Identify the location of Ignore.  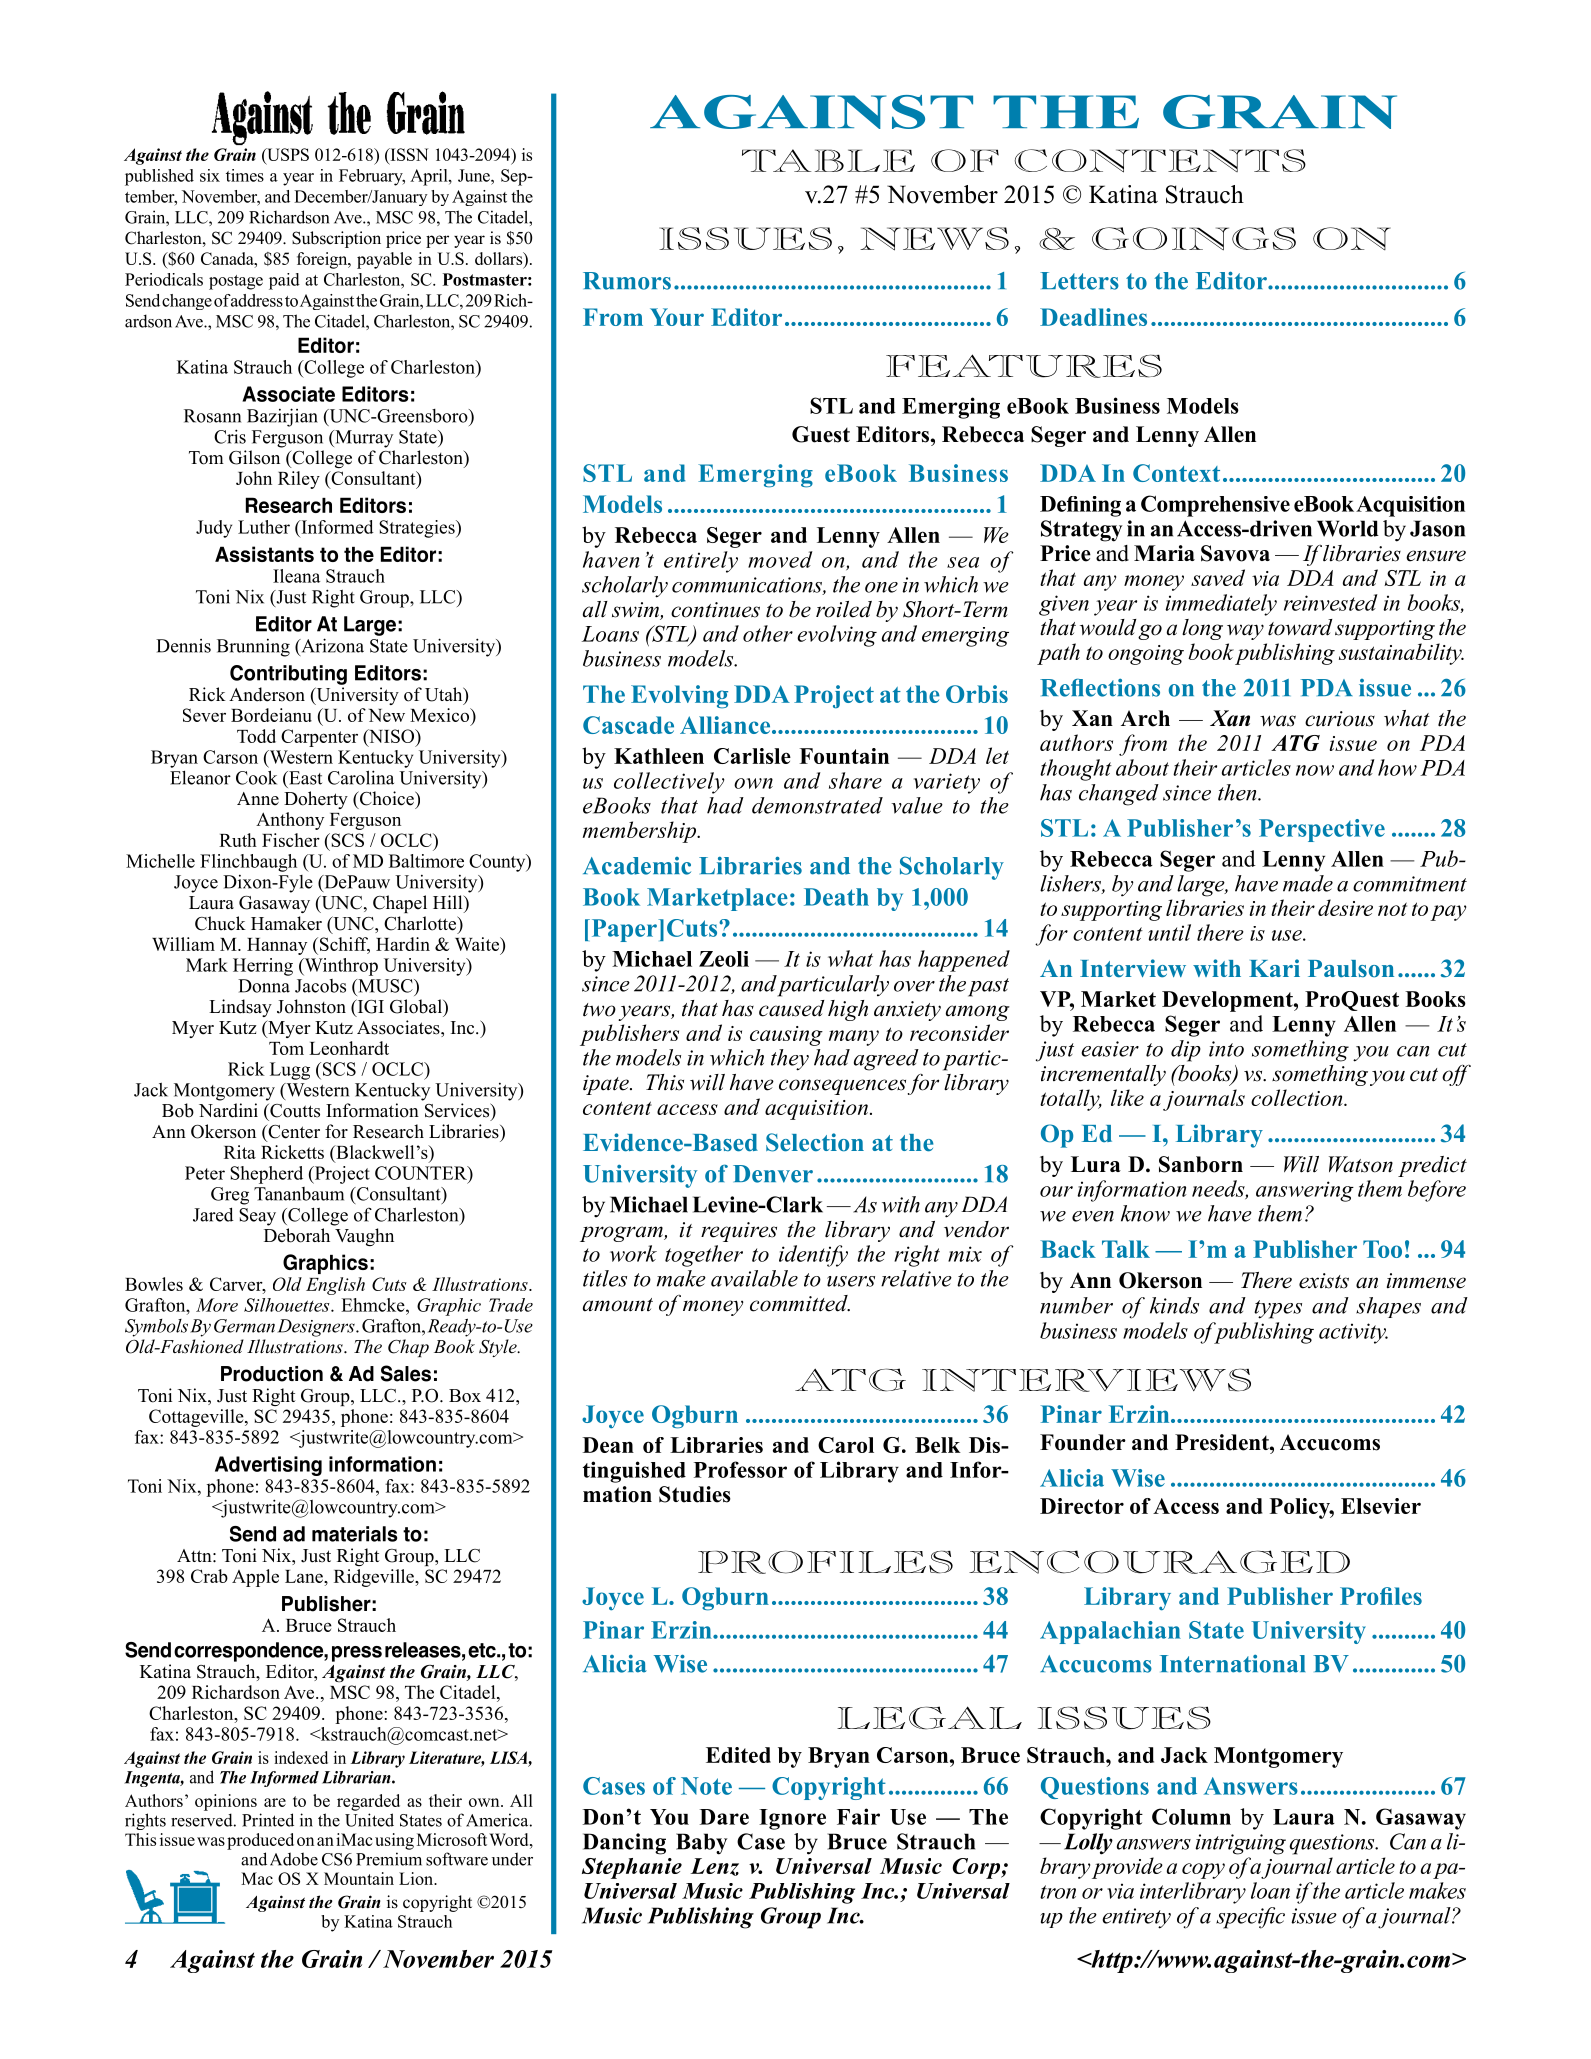
(792, 1819).
